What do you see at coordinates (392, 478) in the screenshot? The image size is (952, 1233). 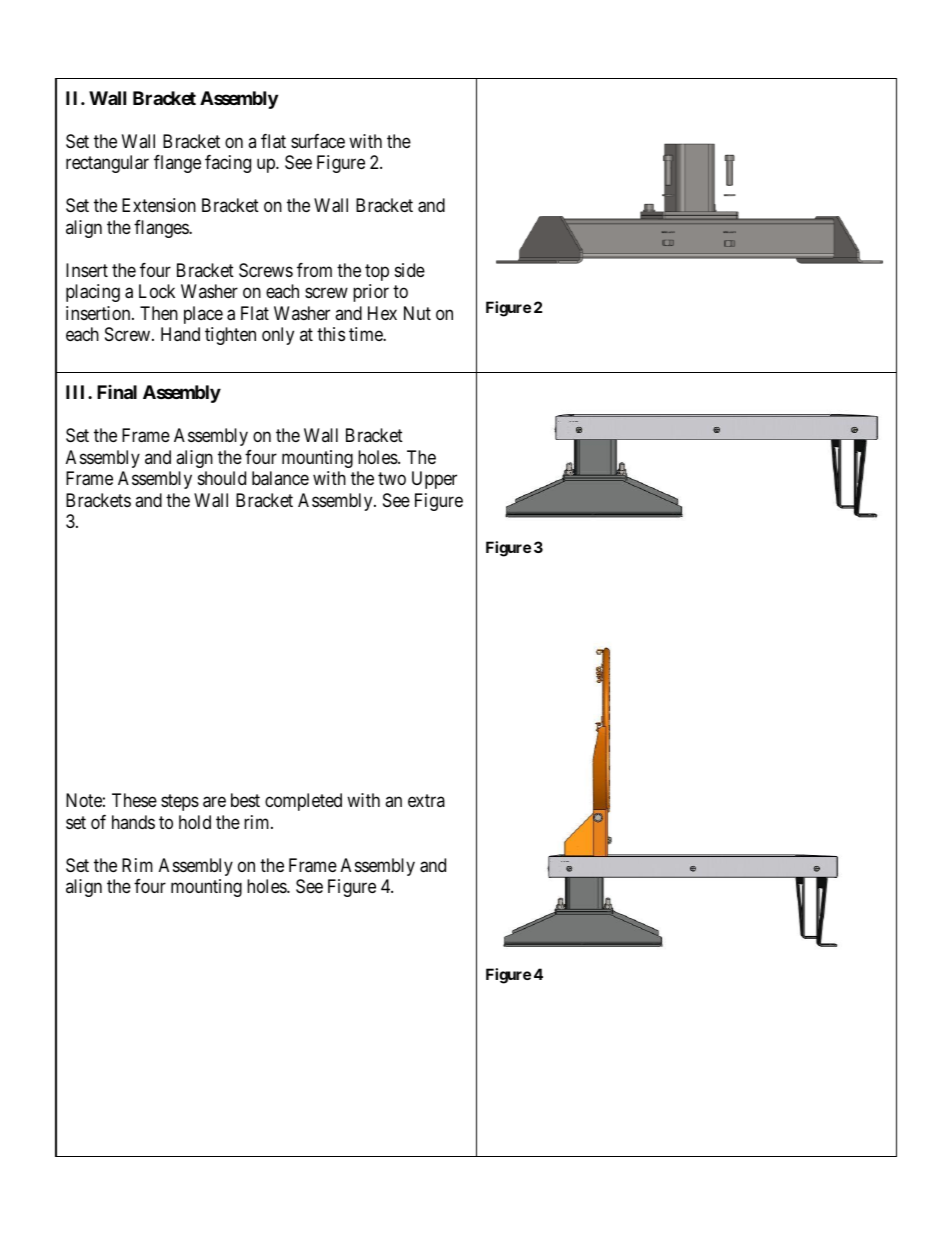 I see `two` at bounding box center [392, 478].
